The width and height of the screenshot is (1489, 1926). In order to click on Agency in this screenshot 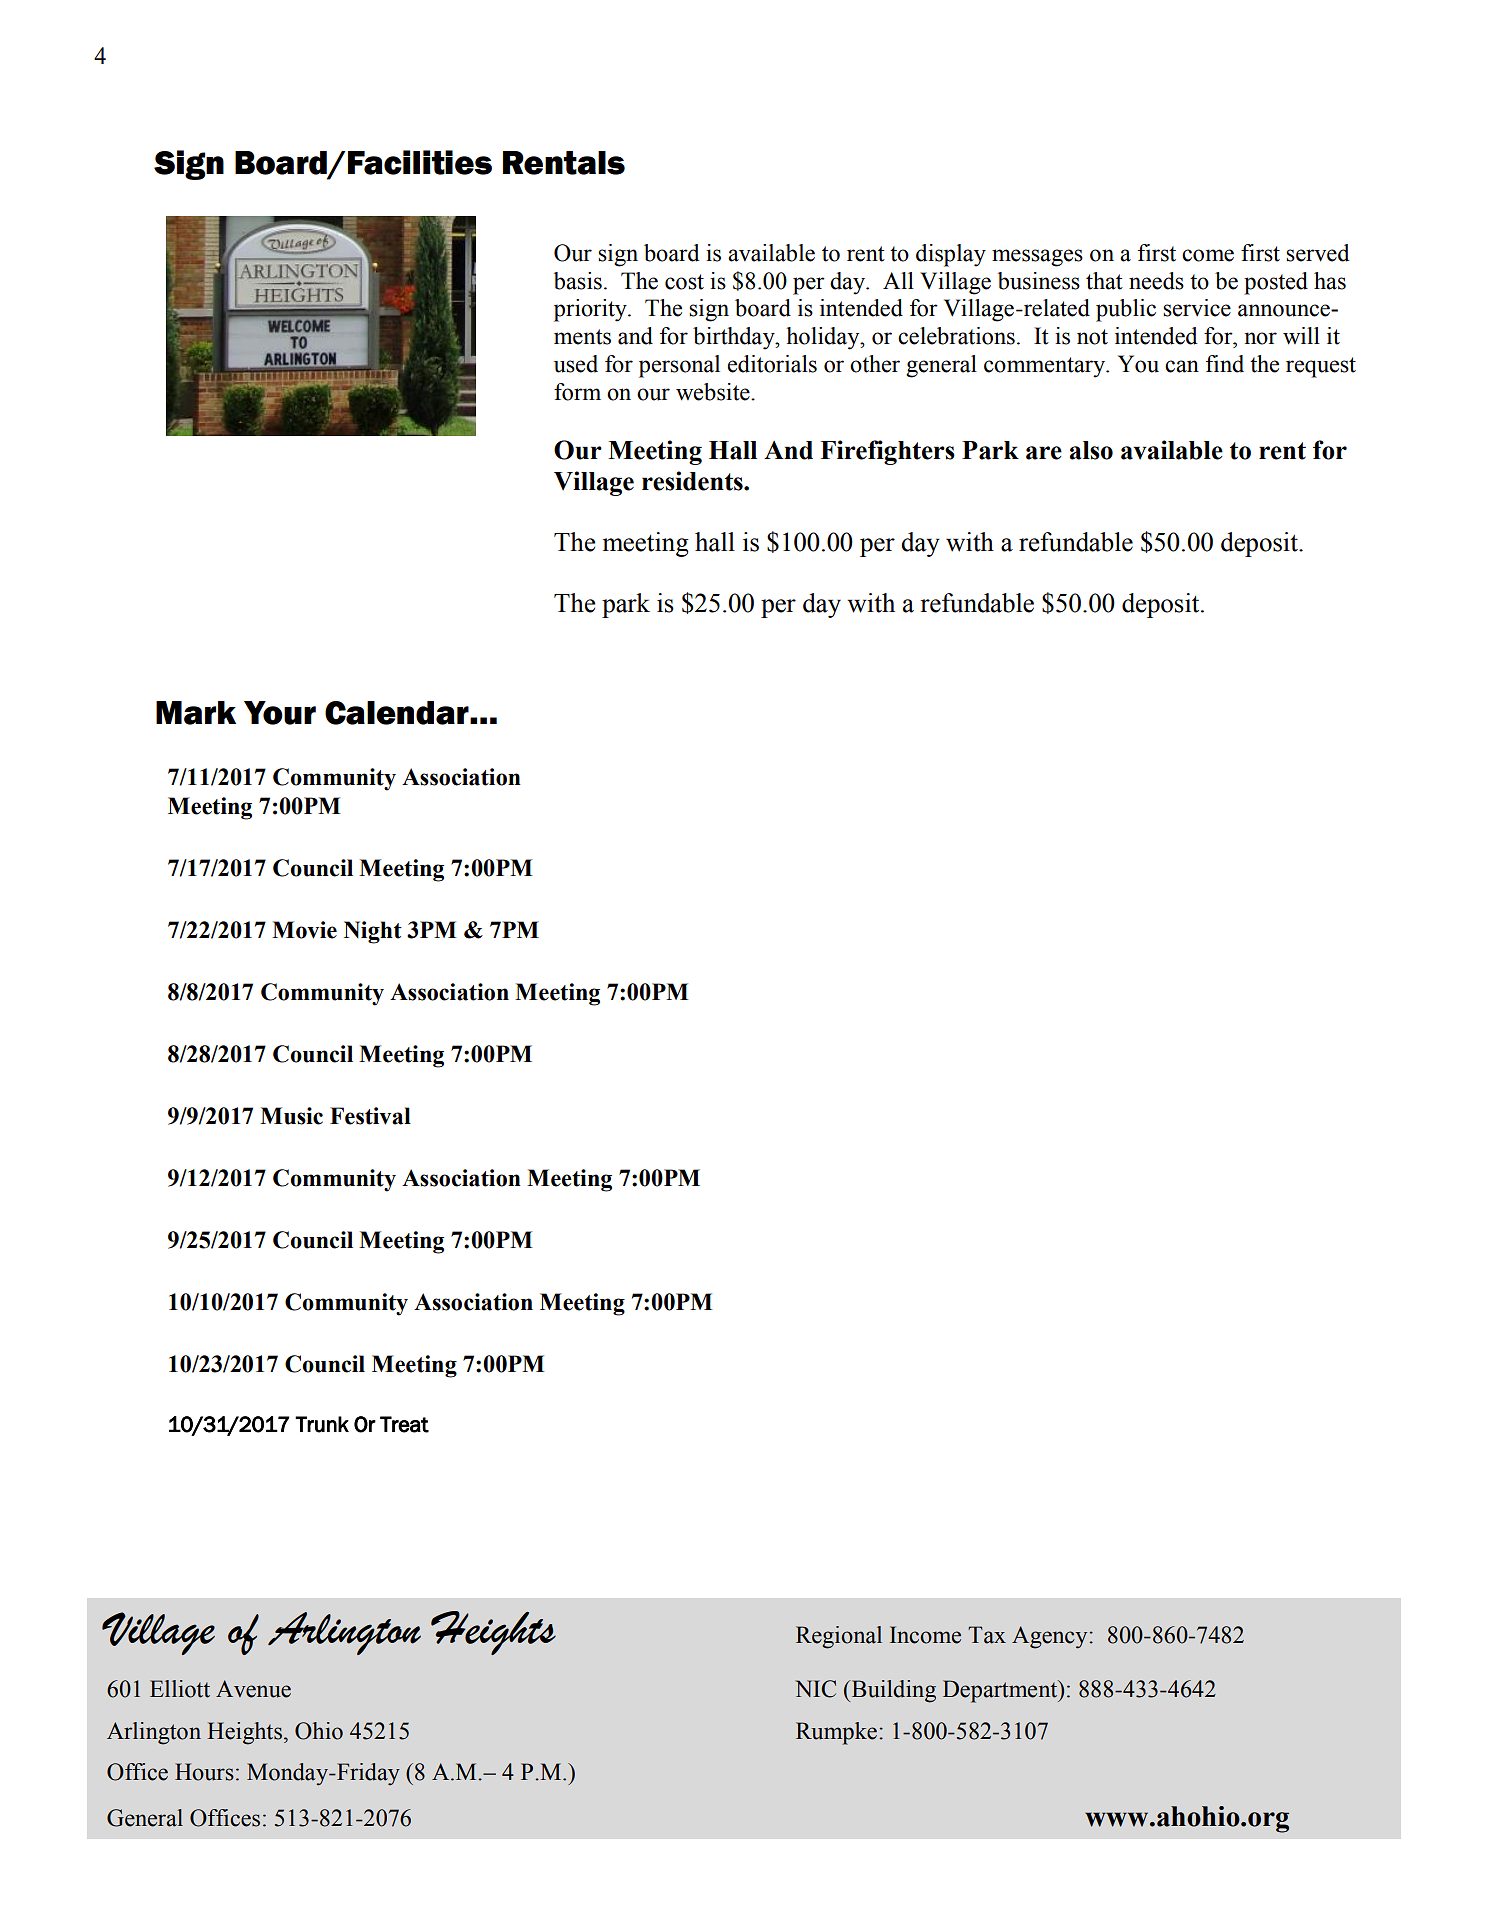, I will do `click(1051, 1637)`.
